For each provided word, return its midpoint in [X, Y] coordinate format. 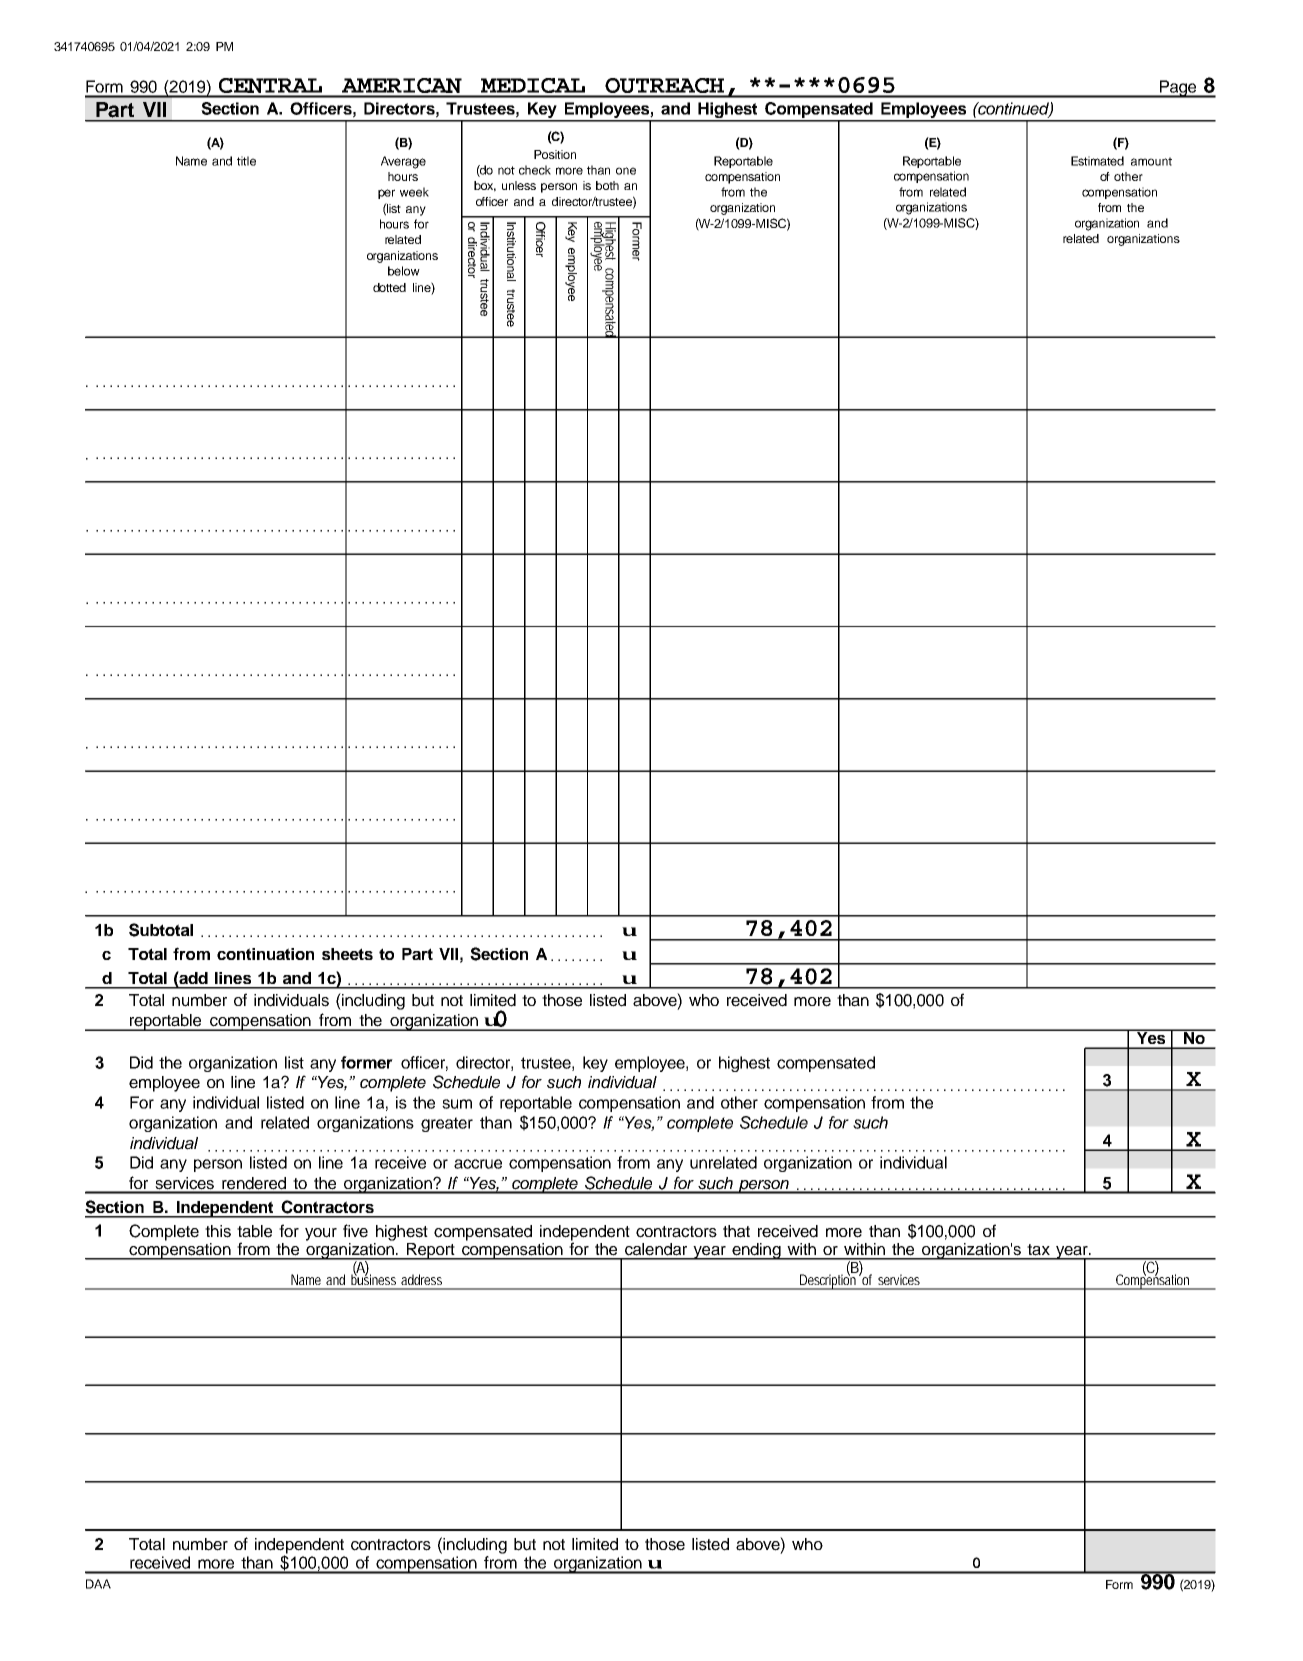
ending [756, 1251]
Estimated [1097, 161]
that [736, 1231]
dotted [389, 287]
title [246, 161]
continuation [265, 954]
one [626, 171]
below [404, 271]
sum [457, 1104]
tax [1038, 1250]
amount [1151, 161]
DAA [98, 1584]
